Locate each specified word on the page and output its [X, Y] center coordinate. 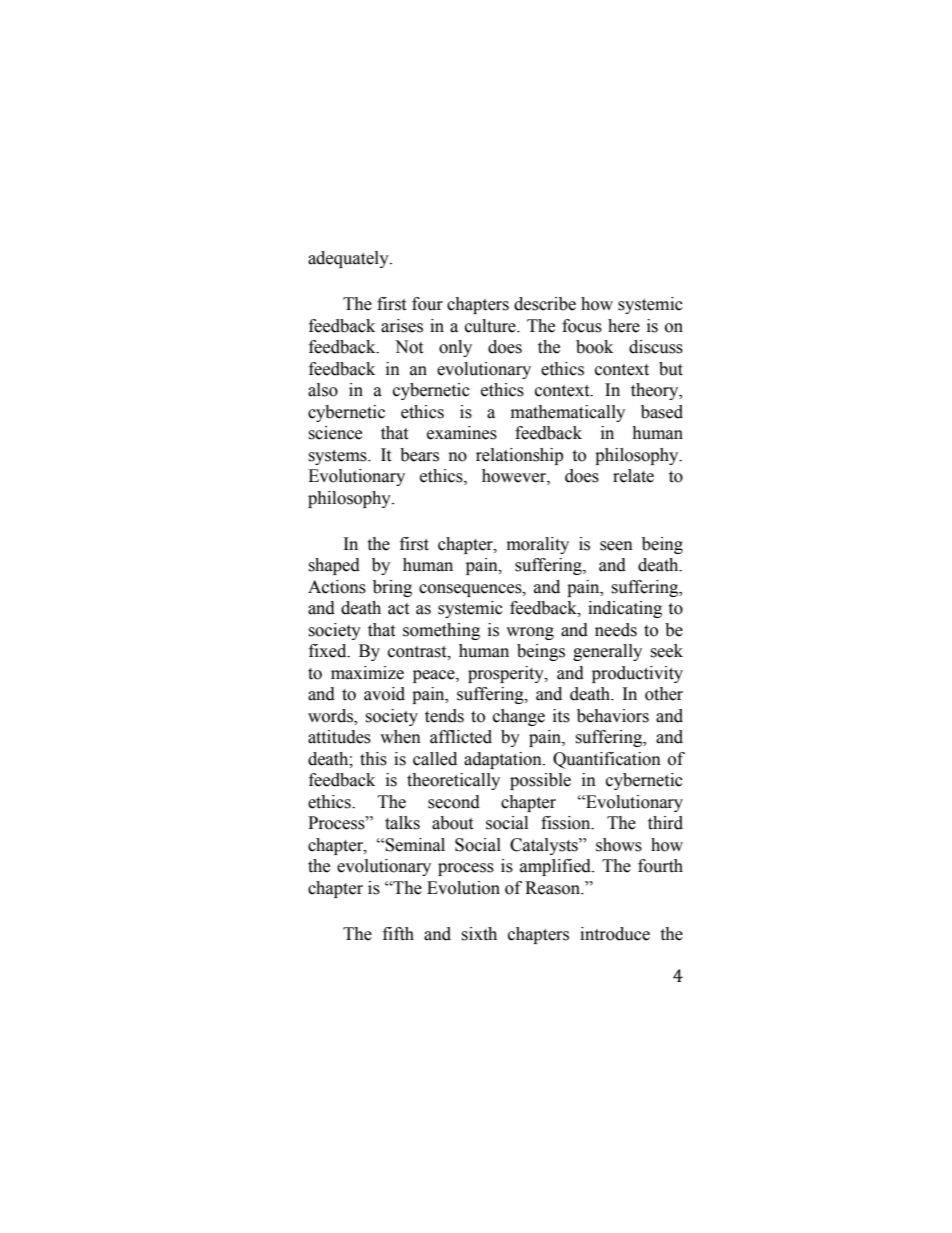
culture [491, 326]
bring [392, 588]
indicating [625, 609]
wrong [530, 633]
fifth [398, 934]
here [624, 326]
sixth [479, 934]
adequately [349, 259]
